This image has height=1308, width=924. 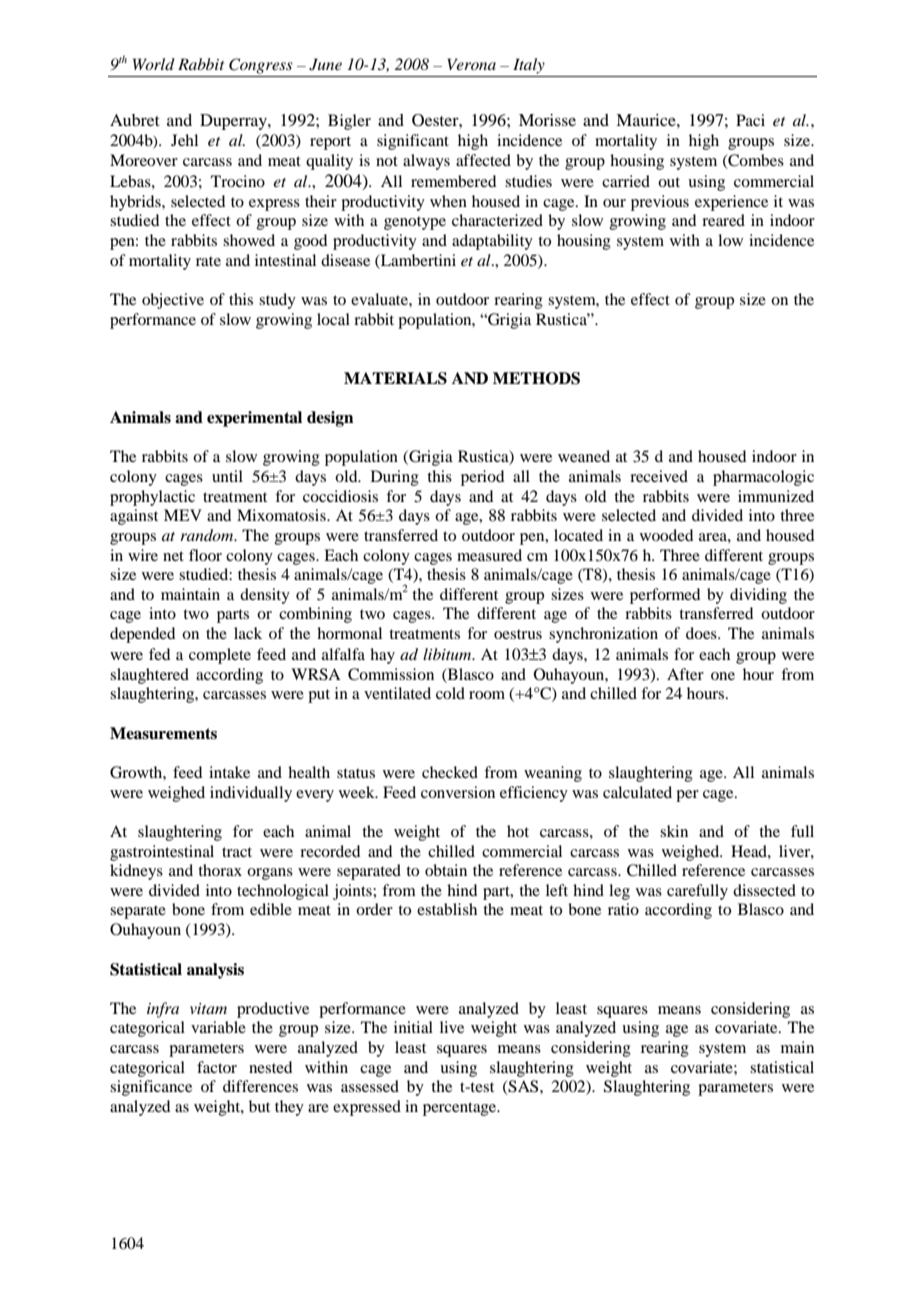 I want to click on complete, so click(x=220, y=656).
